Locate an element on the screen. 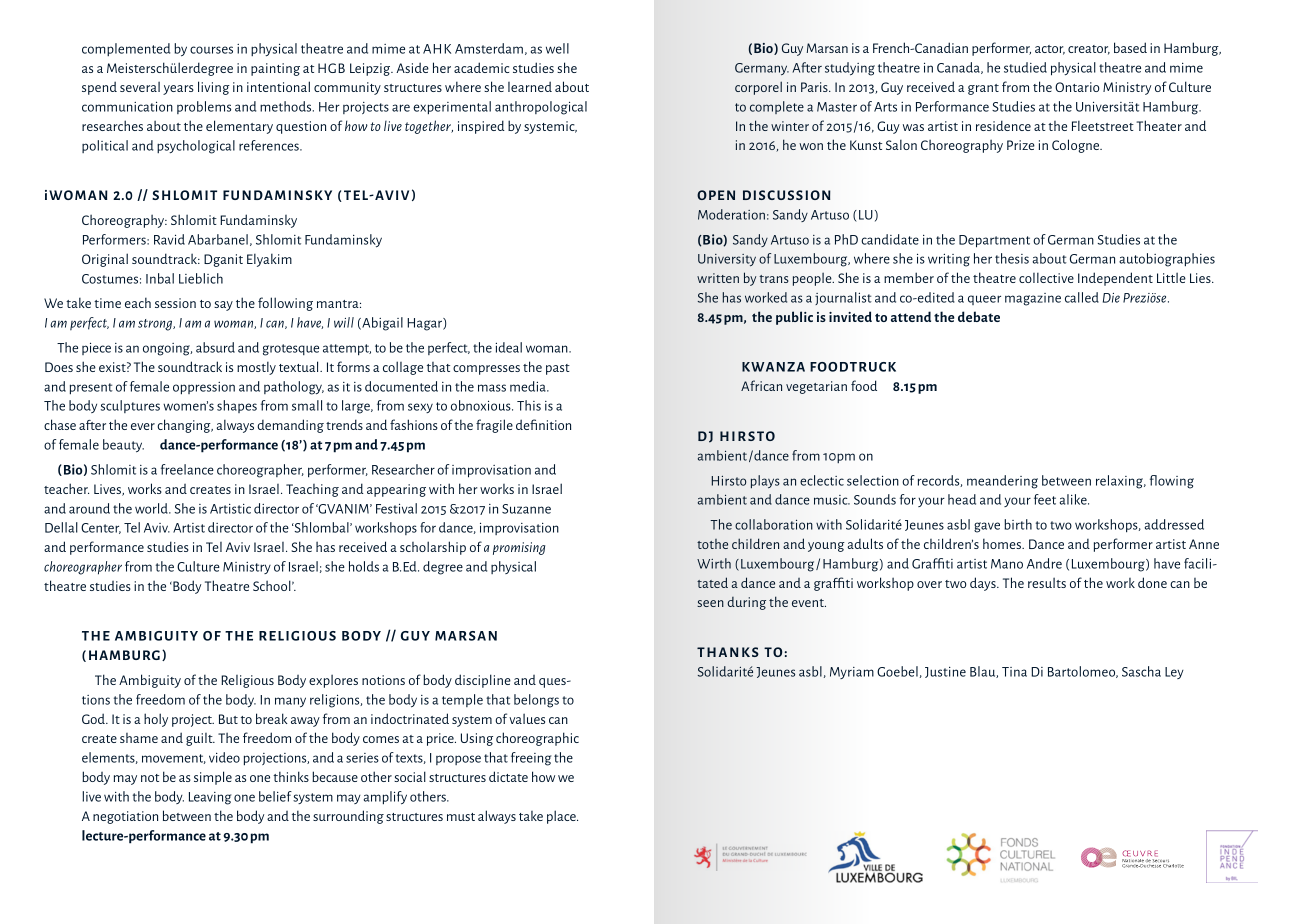  changing is located at coordinates (185, 426).
